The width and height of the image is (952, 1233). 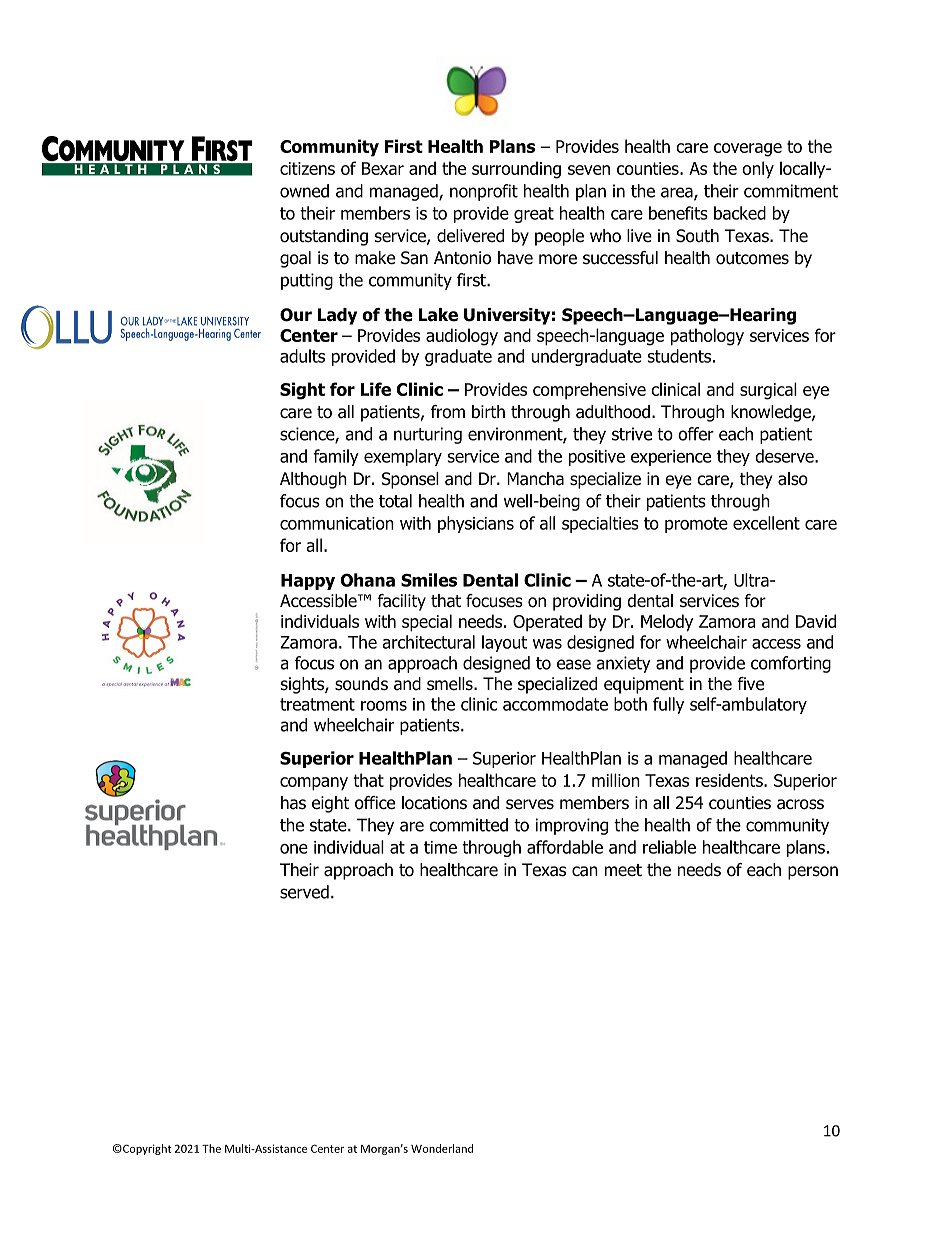 I want to click on only, so click(x=758, y=169).
